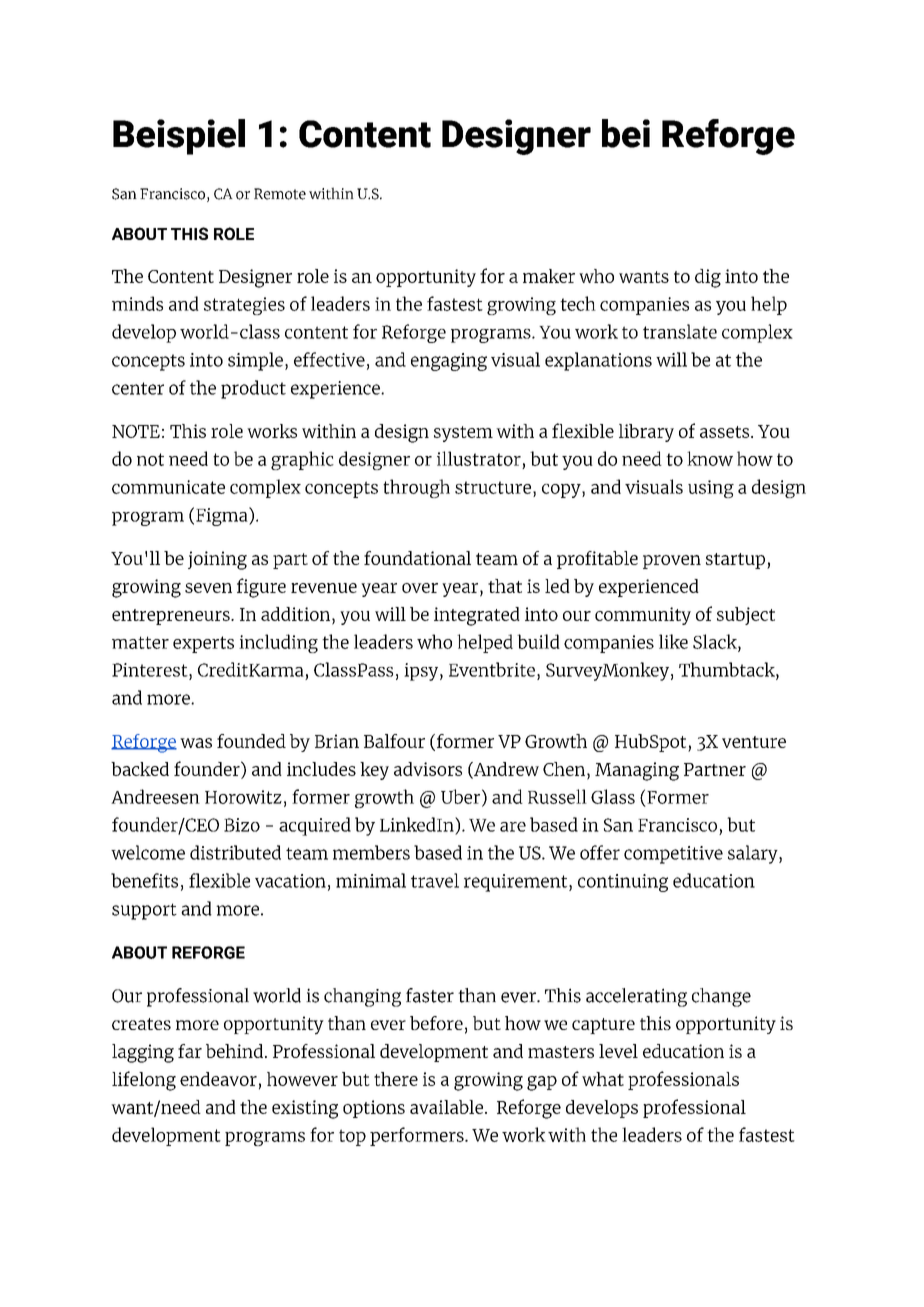 Image resolution: width=924 pixels, height=1307 pixels. What do you see at coordinates (673, 641) in the screenshot?
I see `like` at bounding box center [673, 641].
